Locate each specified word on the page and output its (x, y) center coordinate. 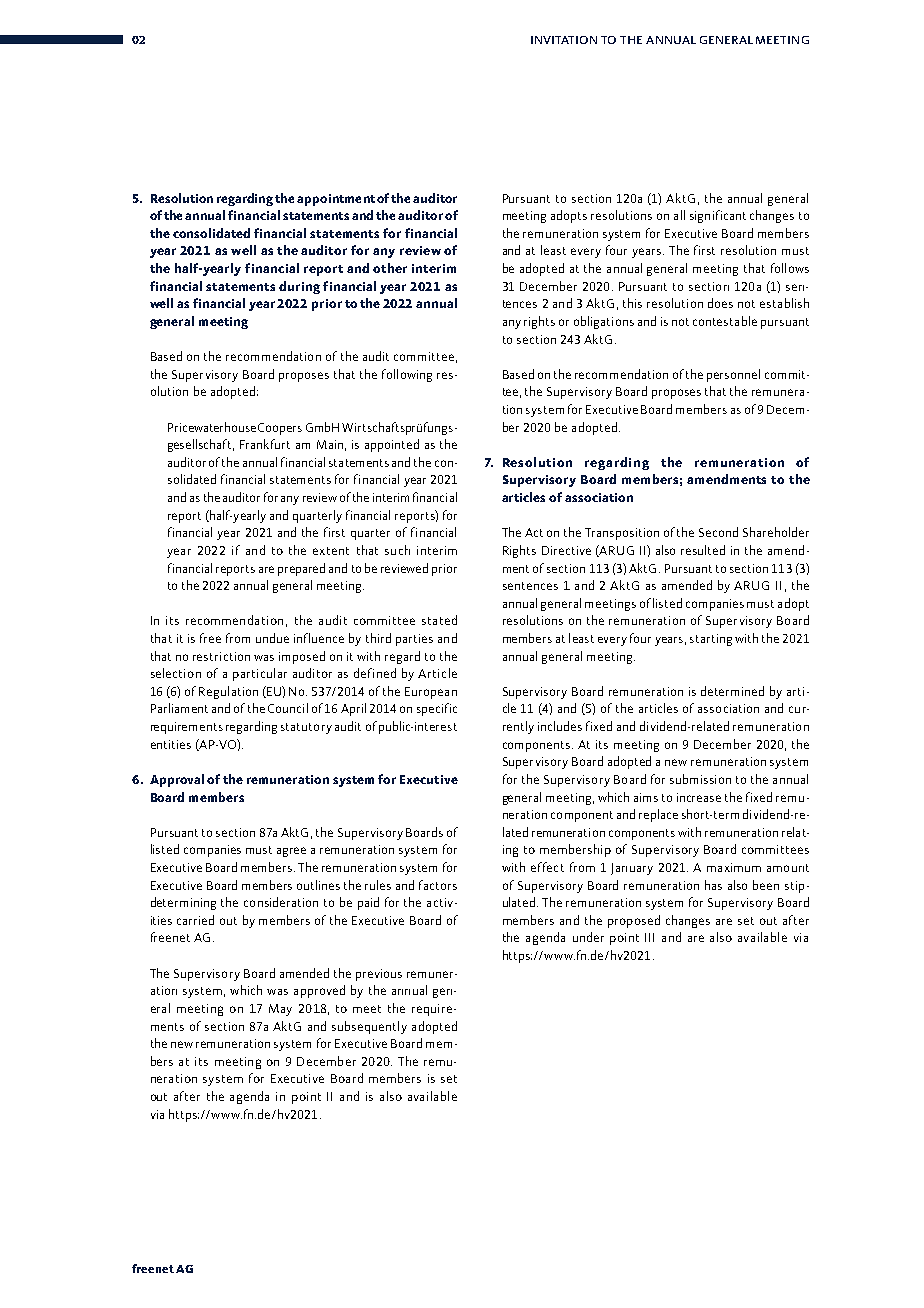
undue (272, 638)
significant (718, 216)
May (280, 1010)
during (299, 287)
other (390, 268)
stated (439, 620)
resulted (703, 550)
